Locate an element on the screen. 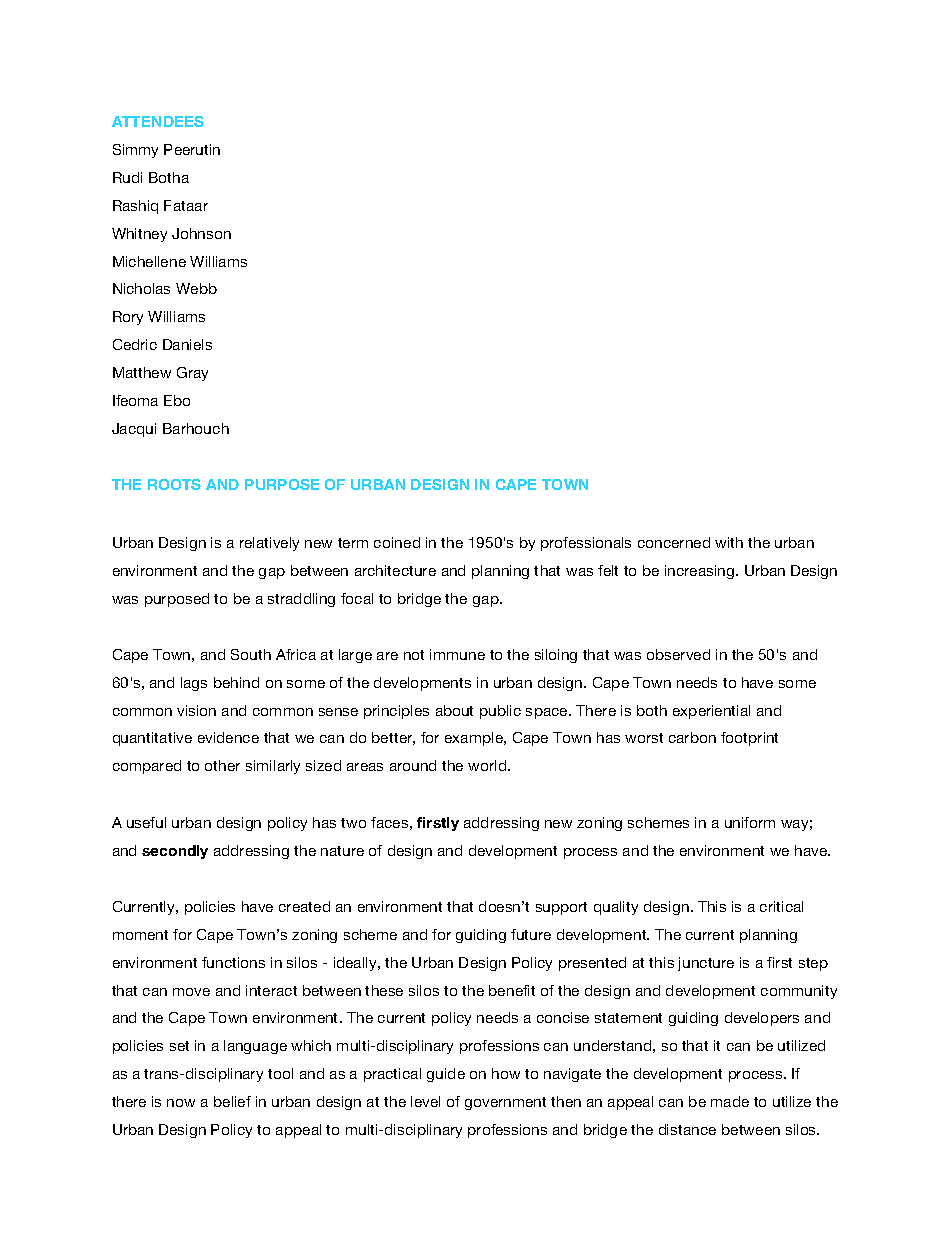 This screenshot has height=1233, width=952. ATTENDEES is located at coordinates (158, 121).
